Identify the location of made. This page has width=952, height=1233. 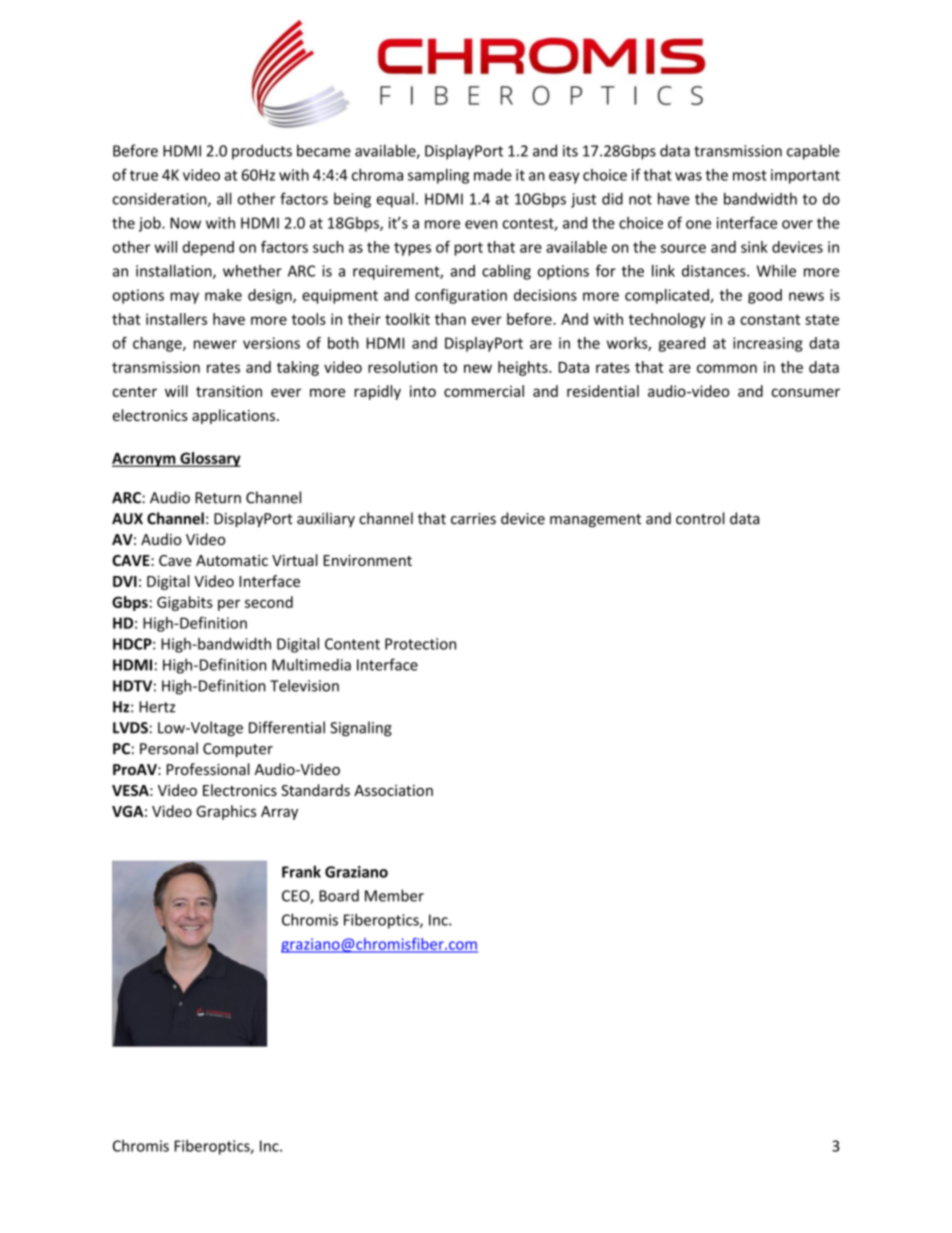
(493, 175).
